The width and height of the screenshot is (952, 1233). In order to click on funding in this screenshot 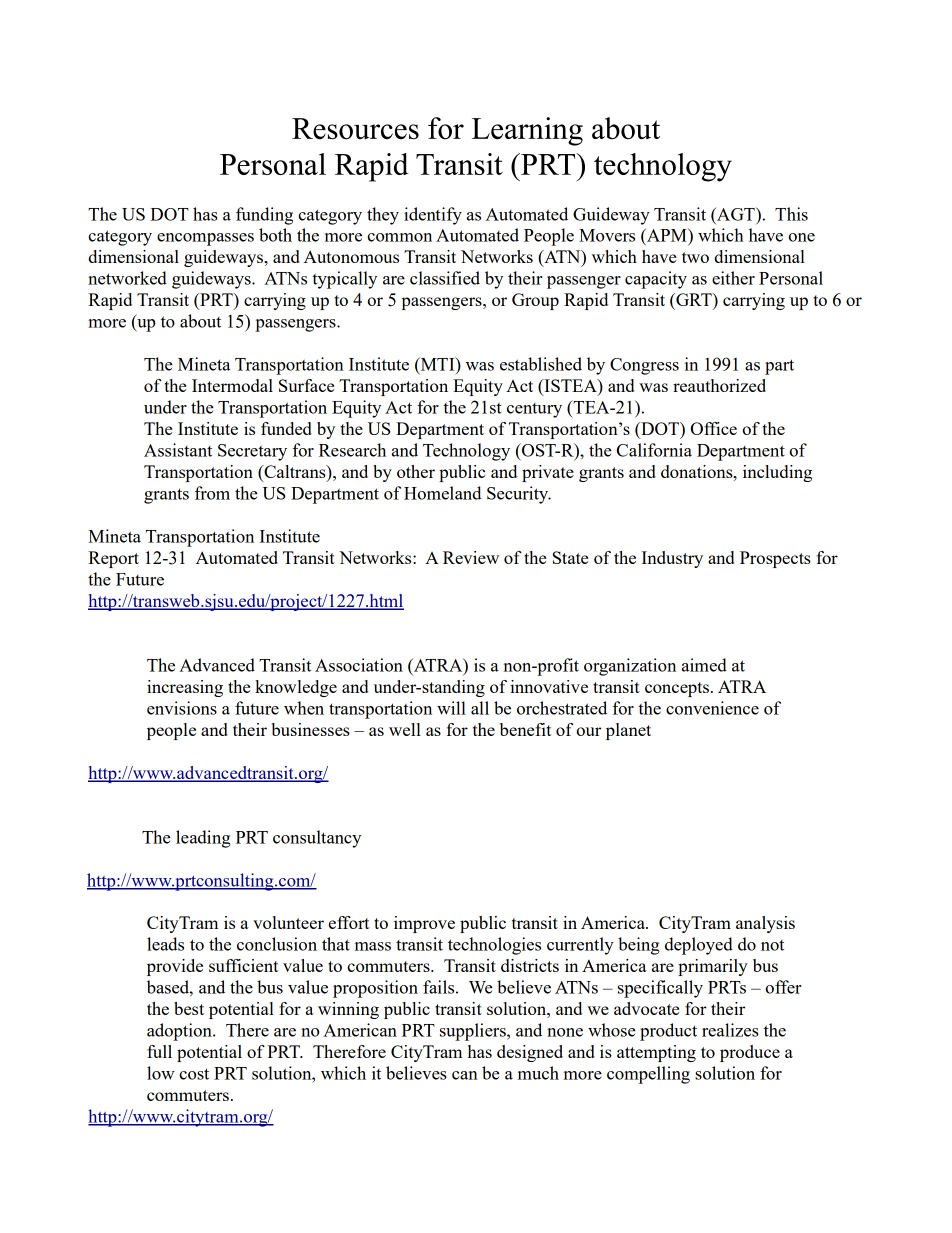, I will do `click(264, 216)`.
